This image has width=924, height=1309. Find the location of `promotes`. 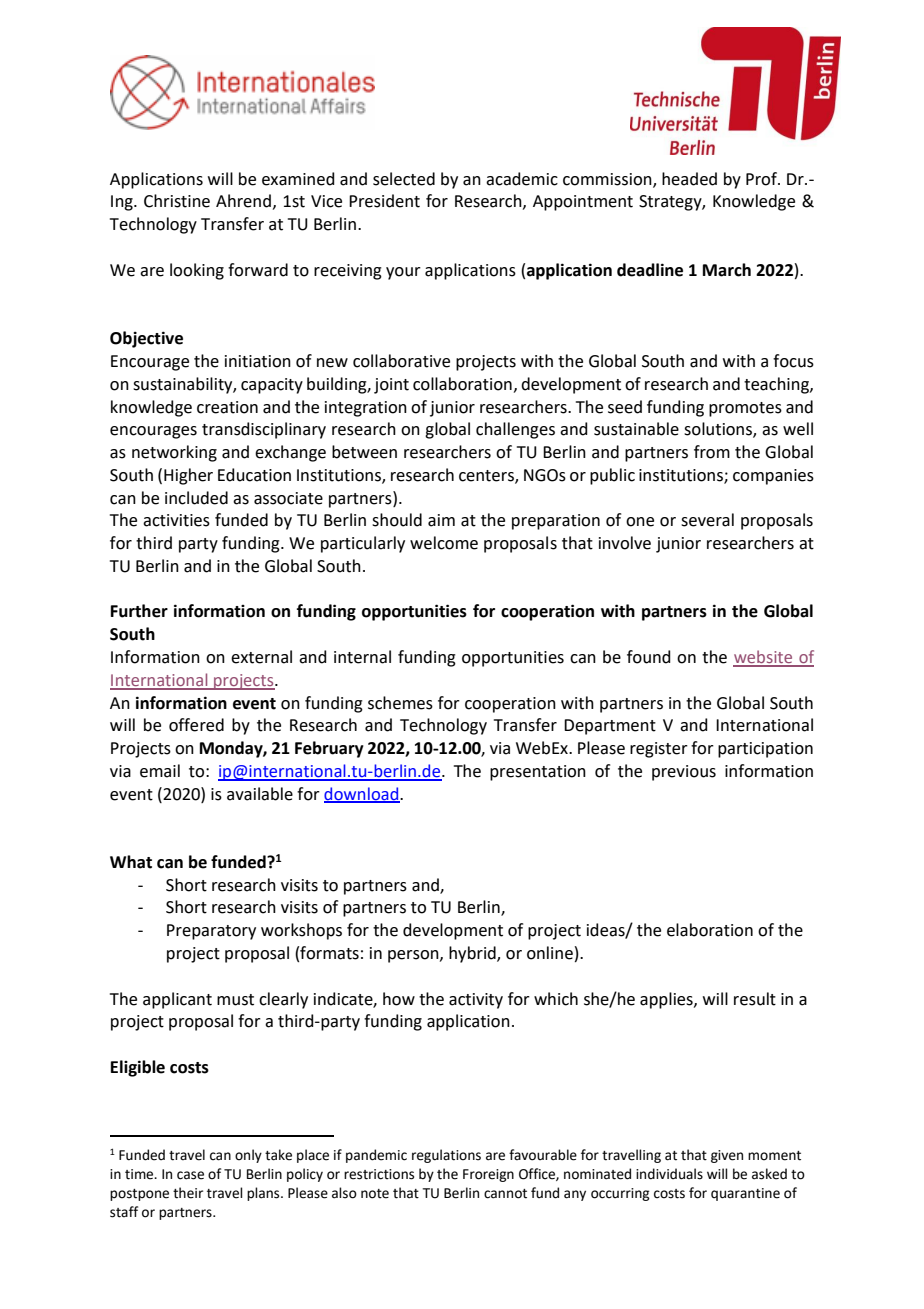

promotes is located at coordinates (745, 409).
